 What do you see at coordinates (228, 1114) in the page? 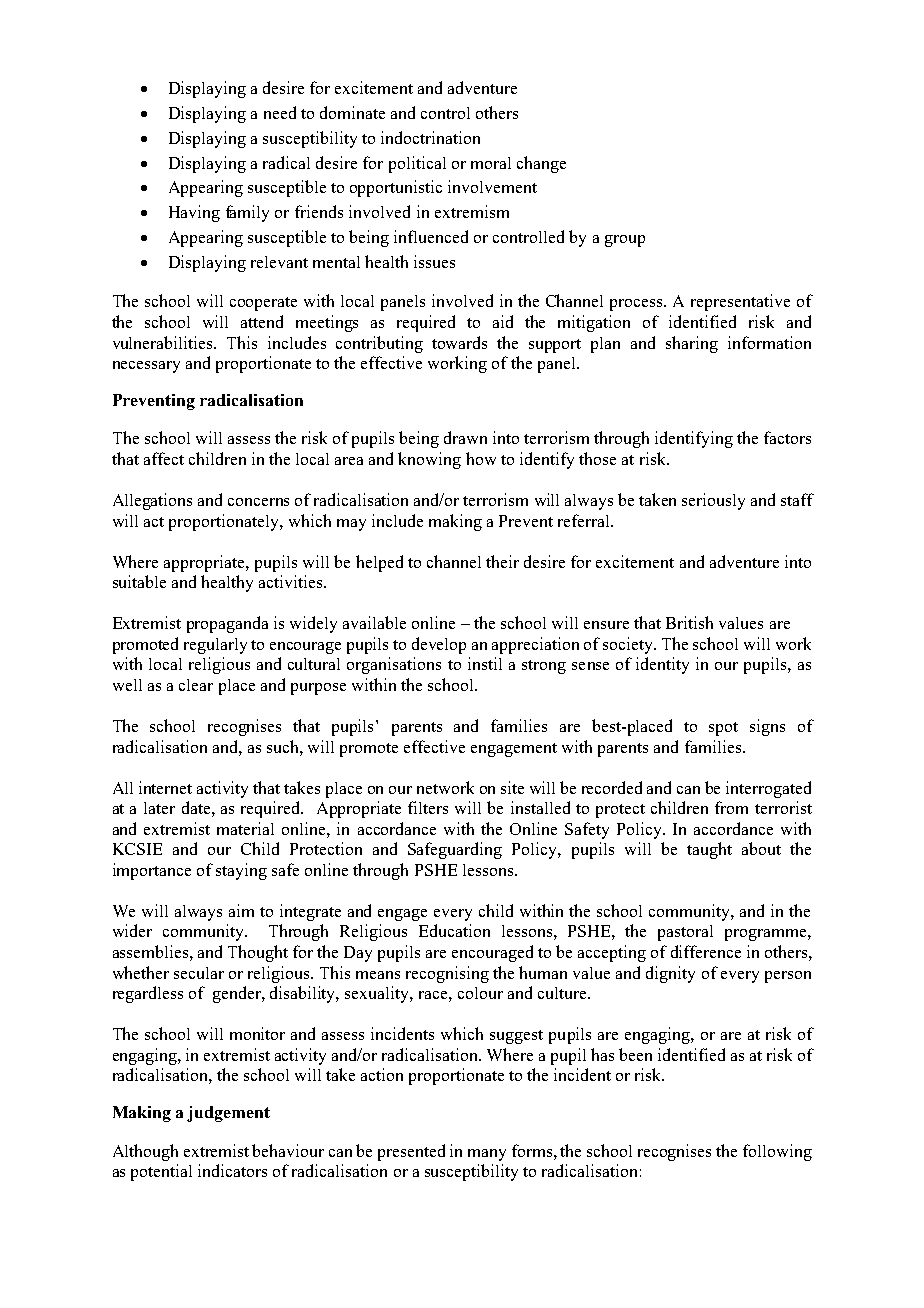
I see `judgement` at bounding box center [228, 1114].
